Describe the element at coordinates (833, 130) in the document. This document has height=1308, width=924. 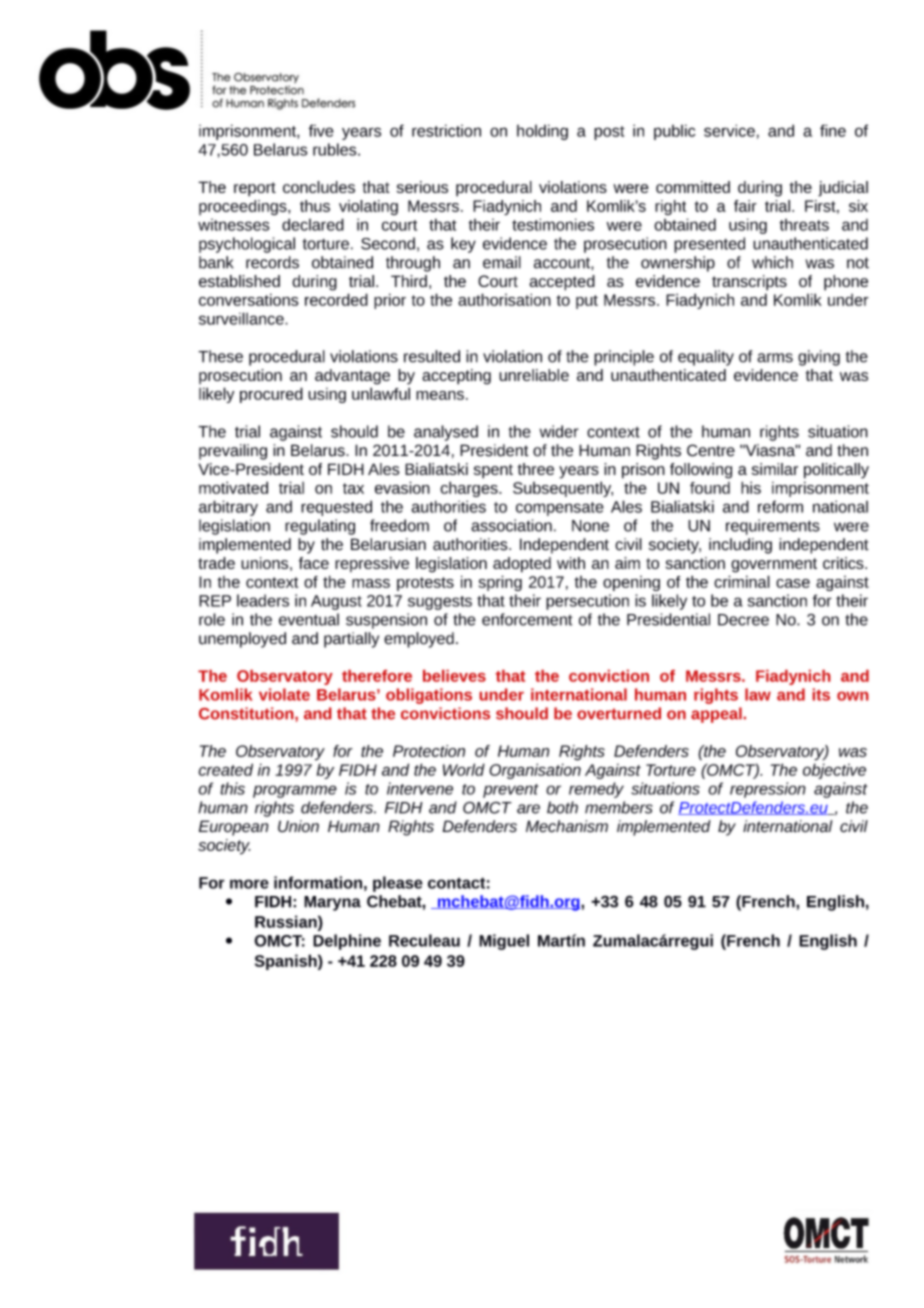
I see `fine` at that location.
